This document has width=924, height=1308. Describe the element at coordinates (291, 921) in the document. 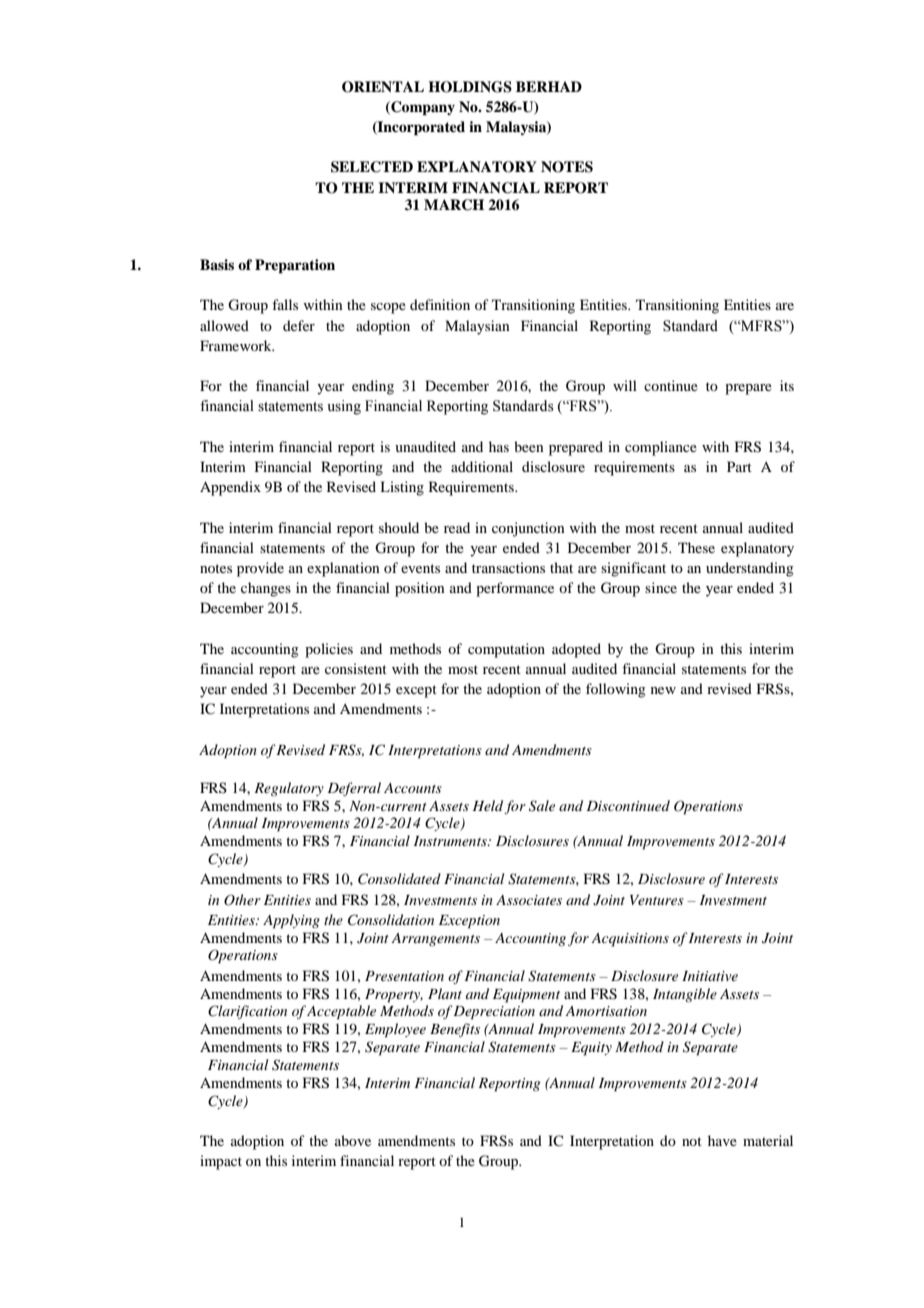

I see `Applying` at that location.
